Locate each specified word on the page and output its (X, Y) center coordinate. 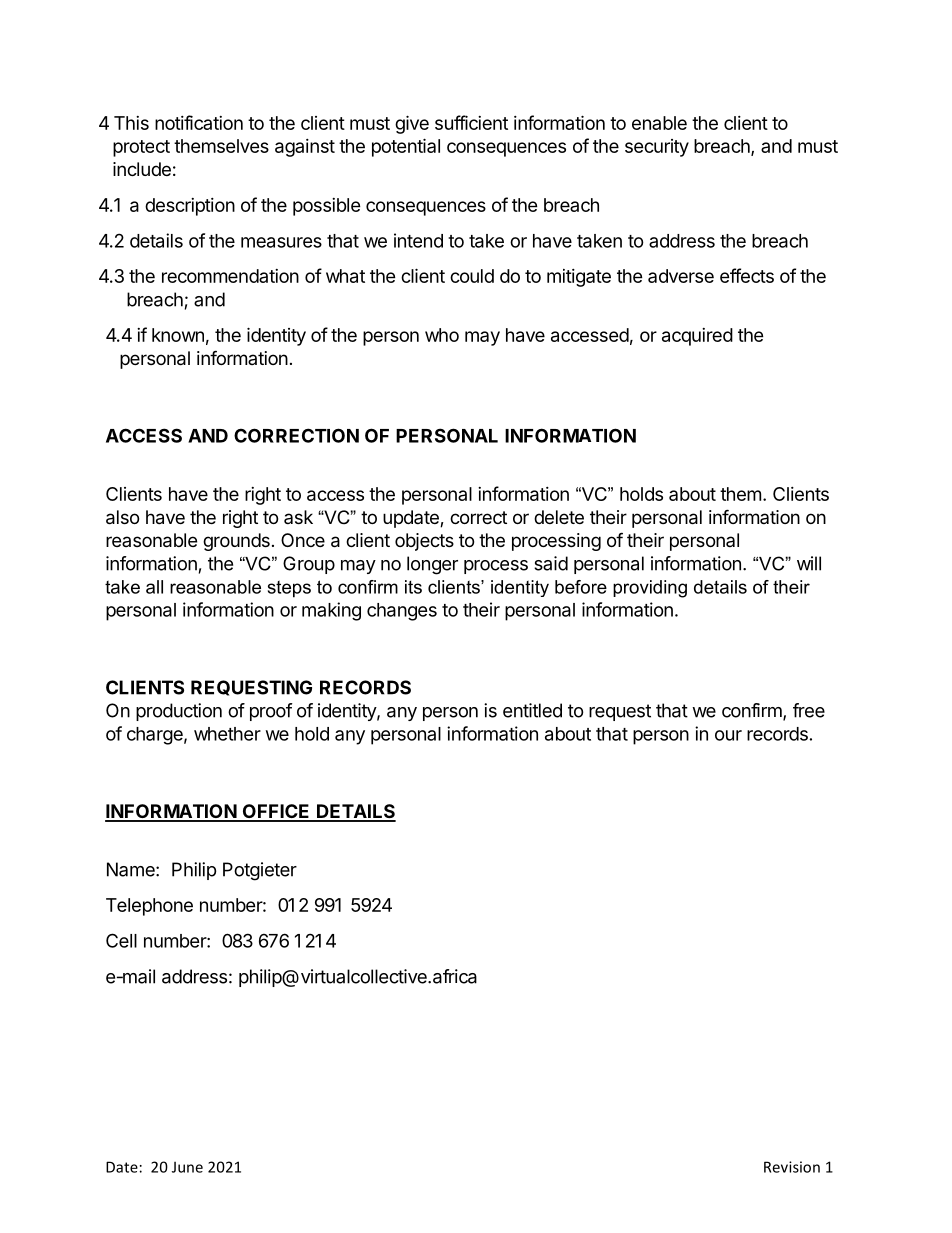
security (657, 148)
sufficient (471, 122)
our (728, 735)
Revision (792, 1167)
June (187, 1167)
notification (199, 122)
